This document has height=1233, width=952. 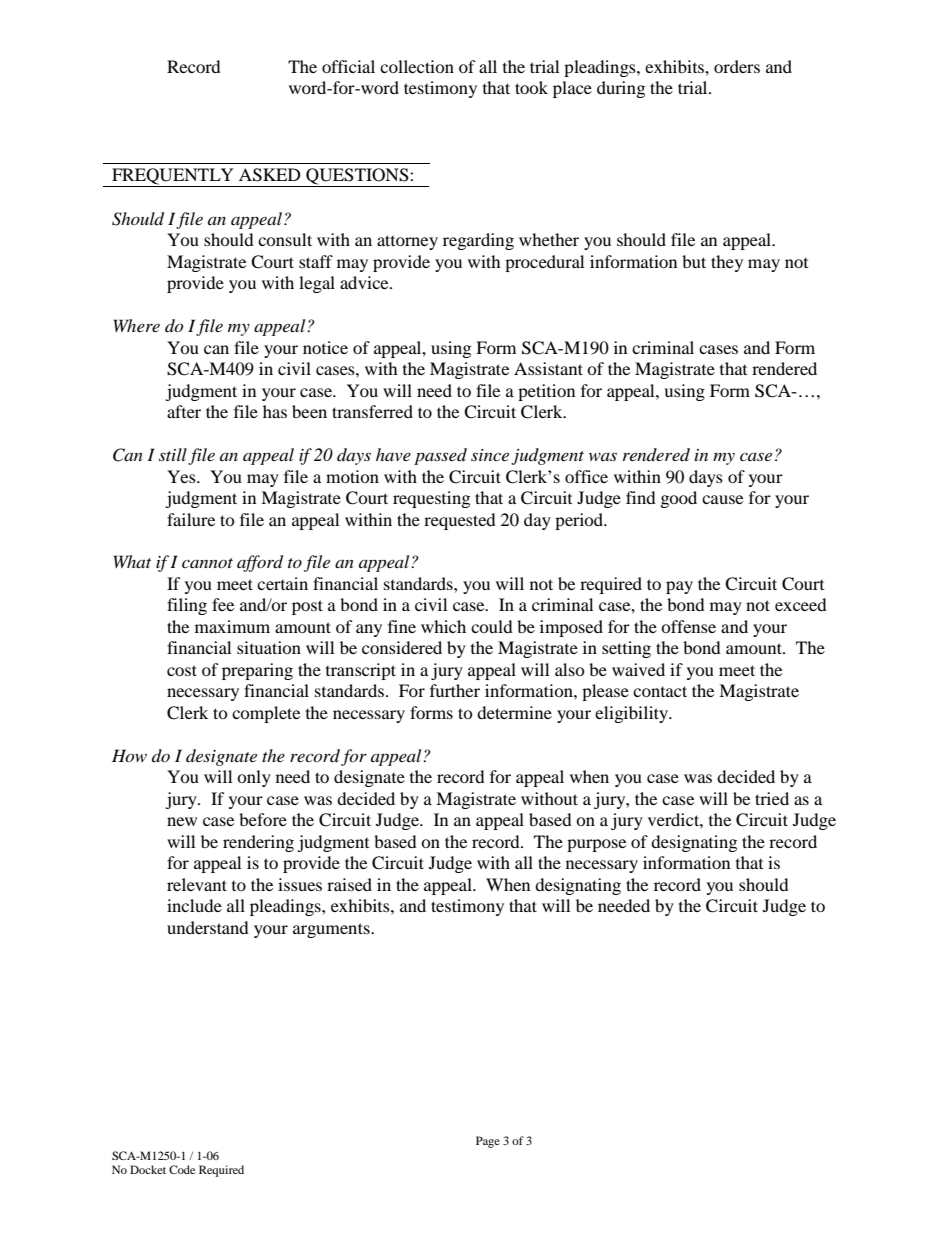 I want to click on tried, so click(x=772, y=798).
